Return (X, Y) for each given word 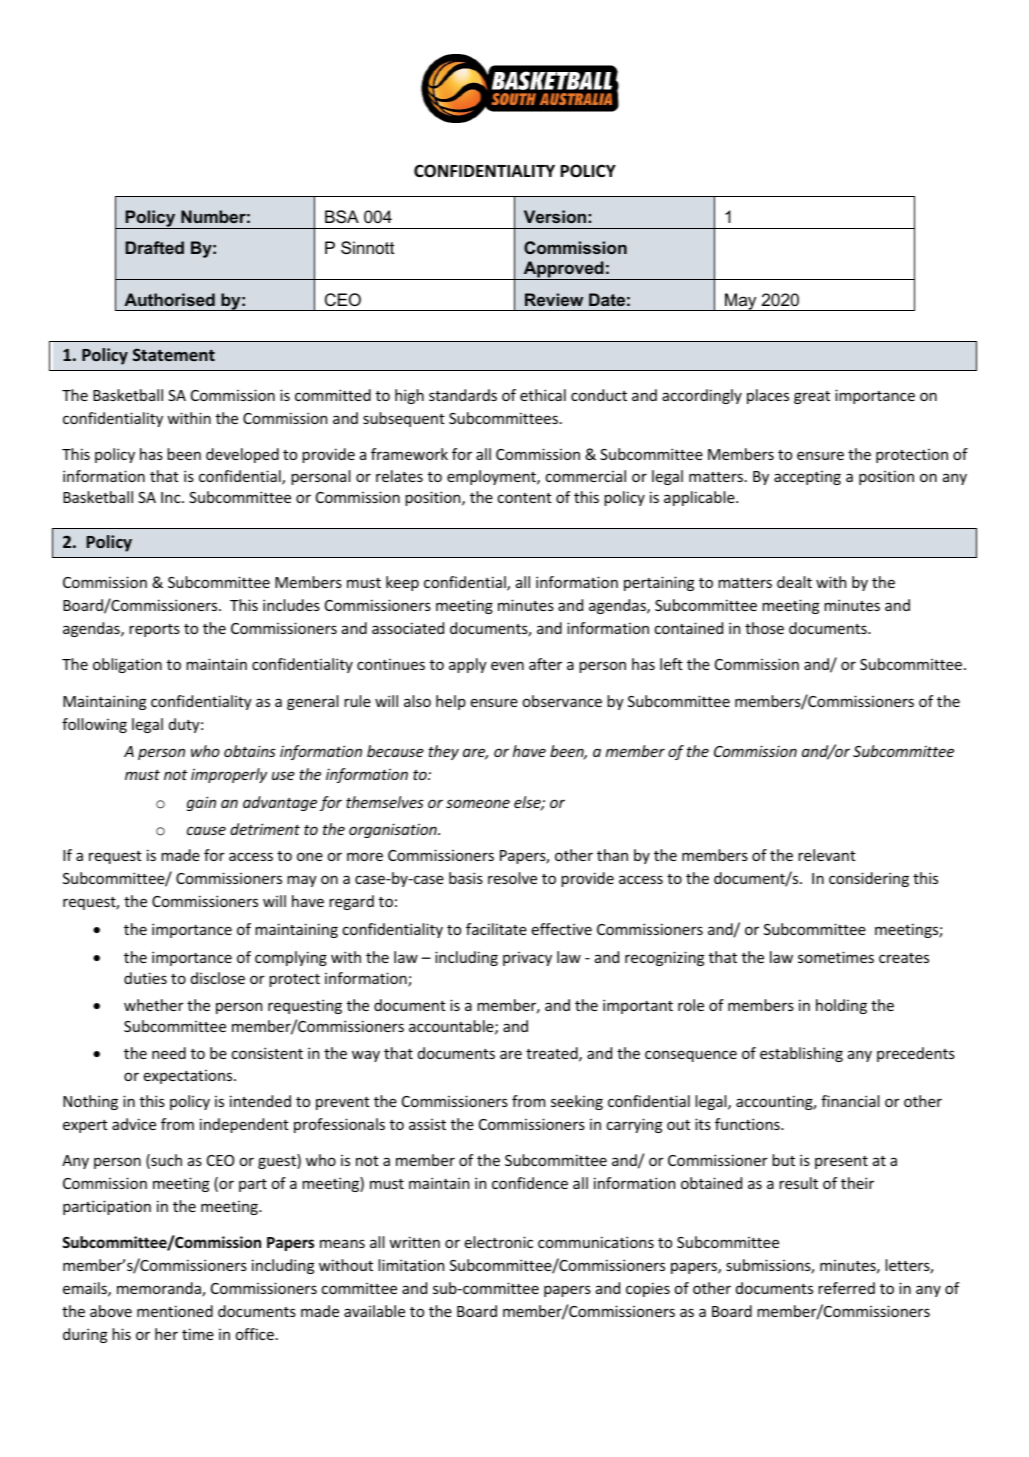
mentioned (175, 1311)
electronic (499, 1242)
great (812, 397)
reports (154, 630)
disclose (218, 978)
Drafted (154, 247)
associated (408, 628)
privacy (527, 959)
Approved (563, 270)
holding (841, 1006)
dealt (794, 582)
